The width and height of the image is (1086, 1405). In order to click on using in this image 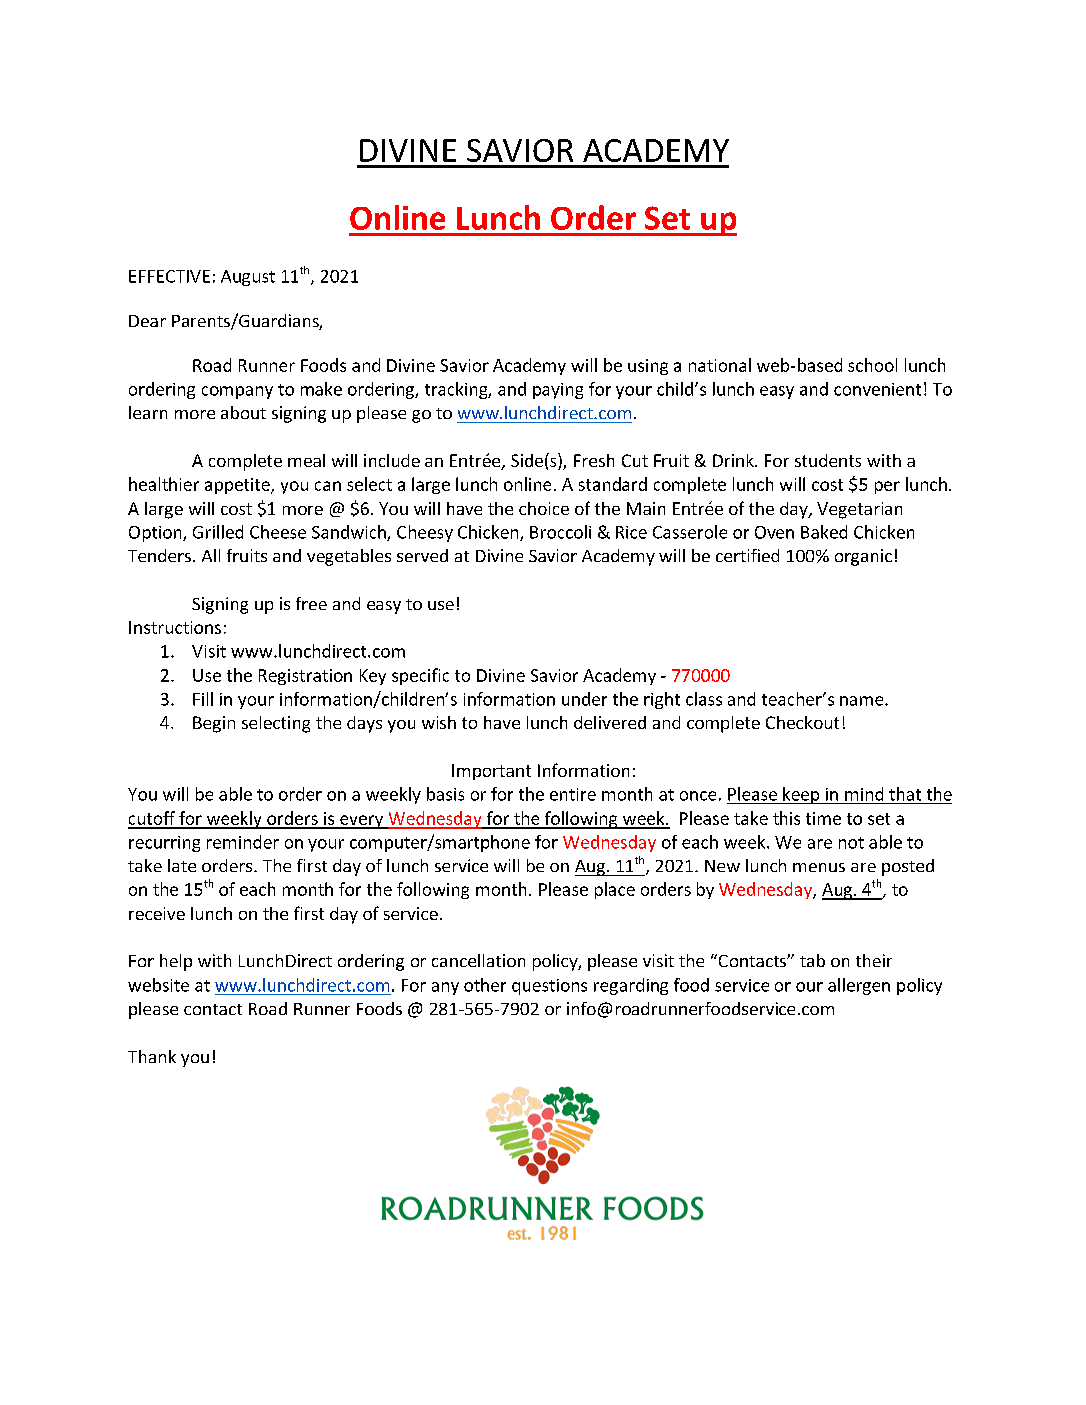, I will do `click(648, 367)`.
